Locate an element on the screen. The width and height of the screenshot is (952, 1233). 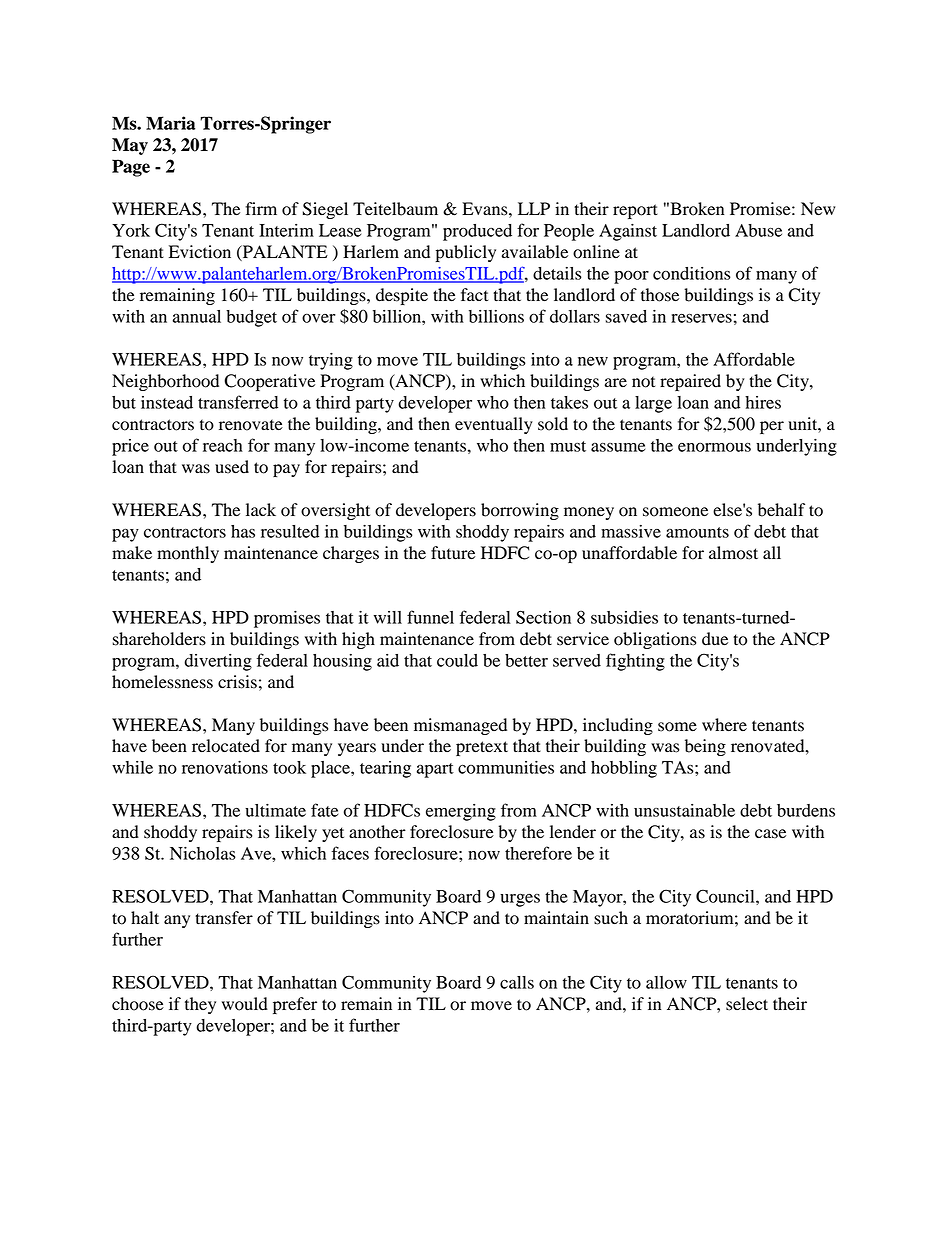
Abuse is located at coordinates (758, 230).
